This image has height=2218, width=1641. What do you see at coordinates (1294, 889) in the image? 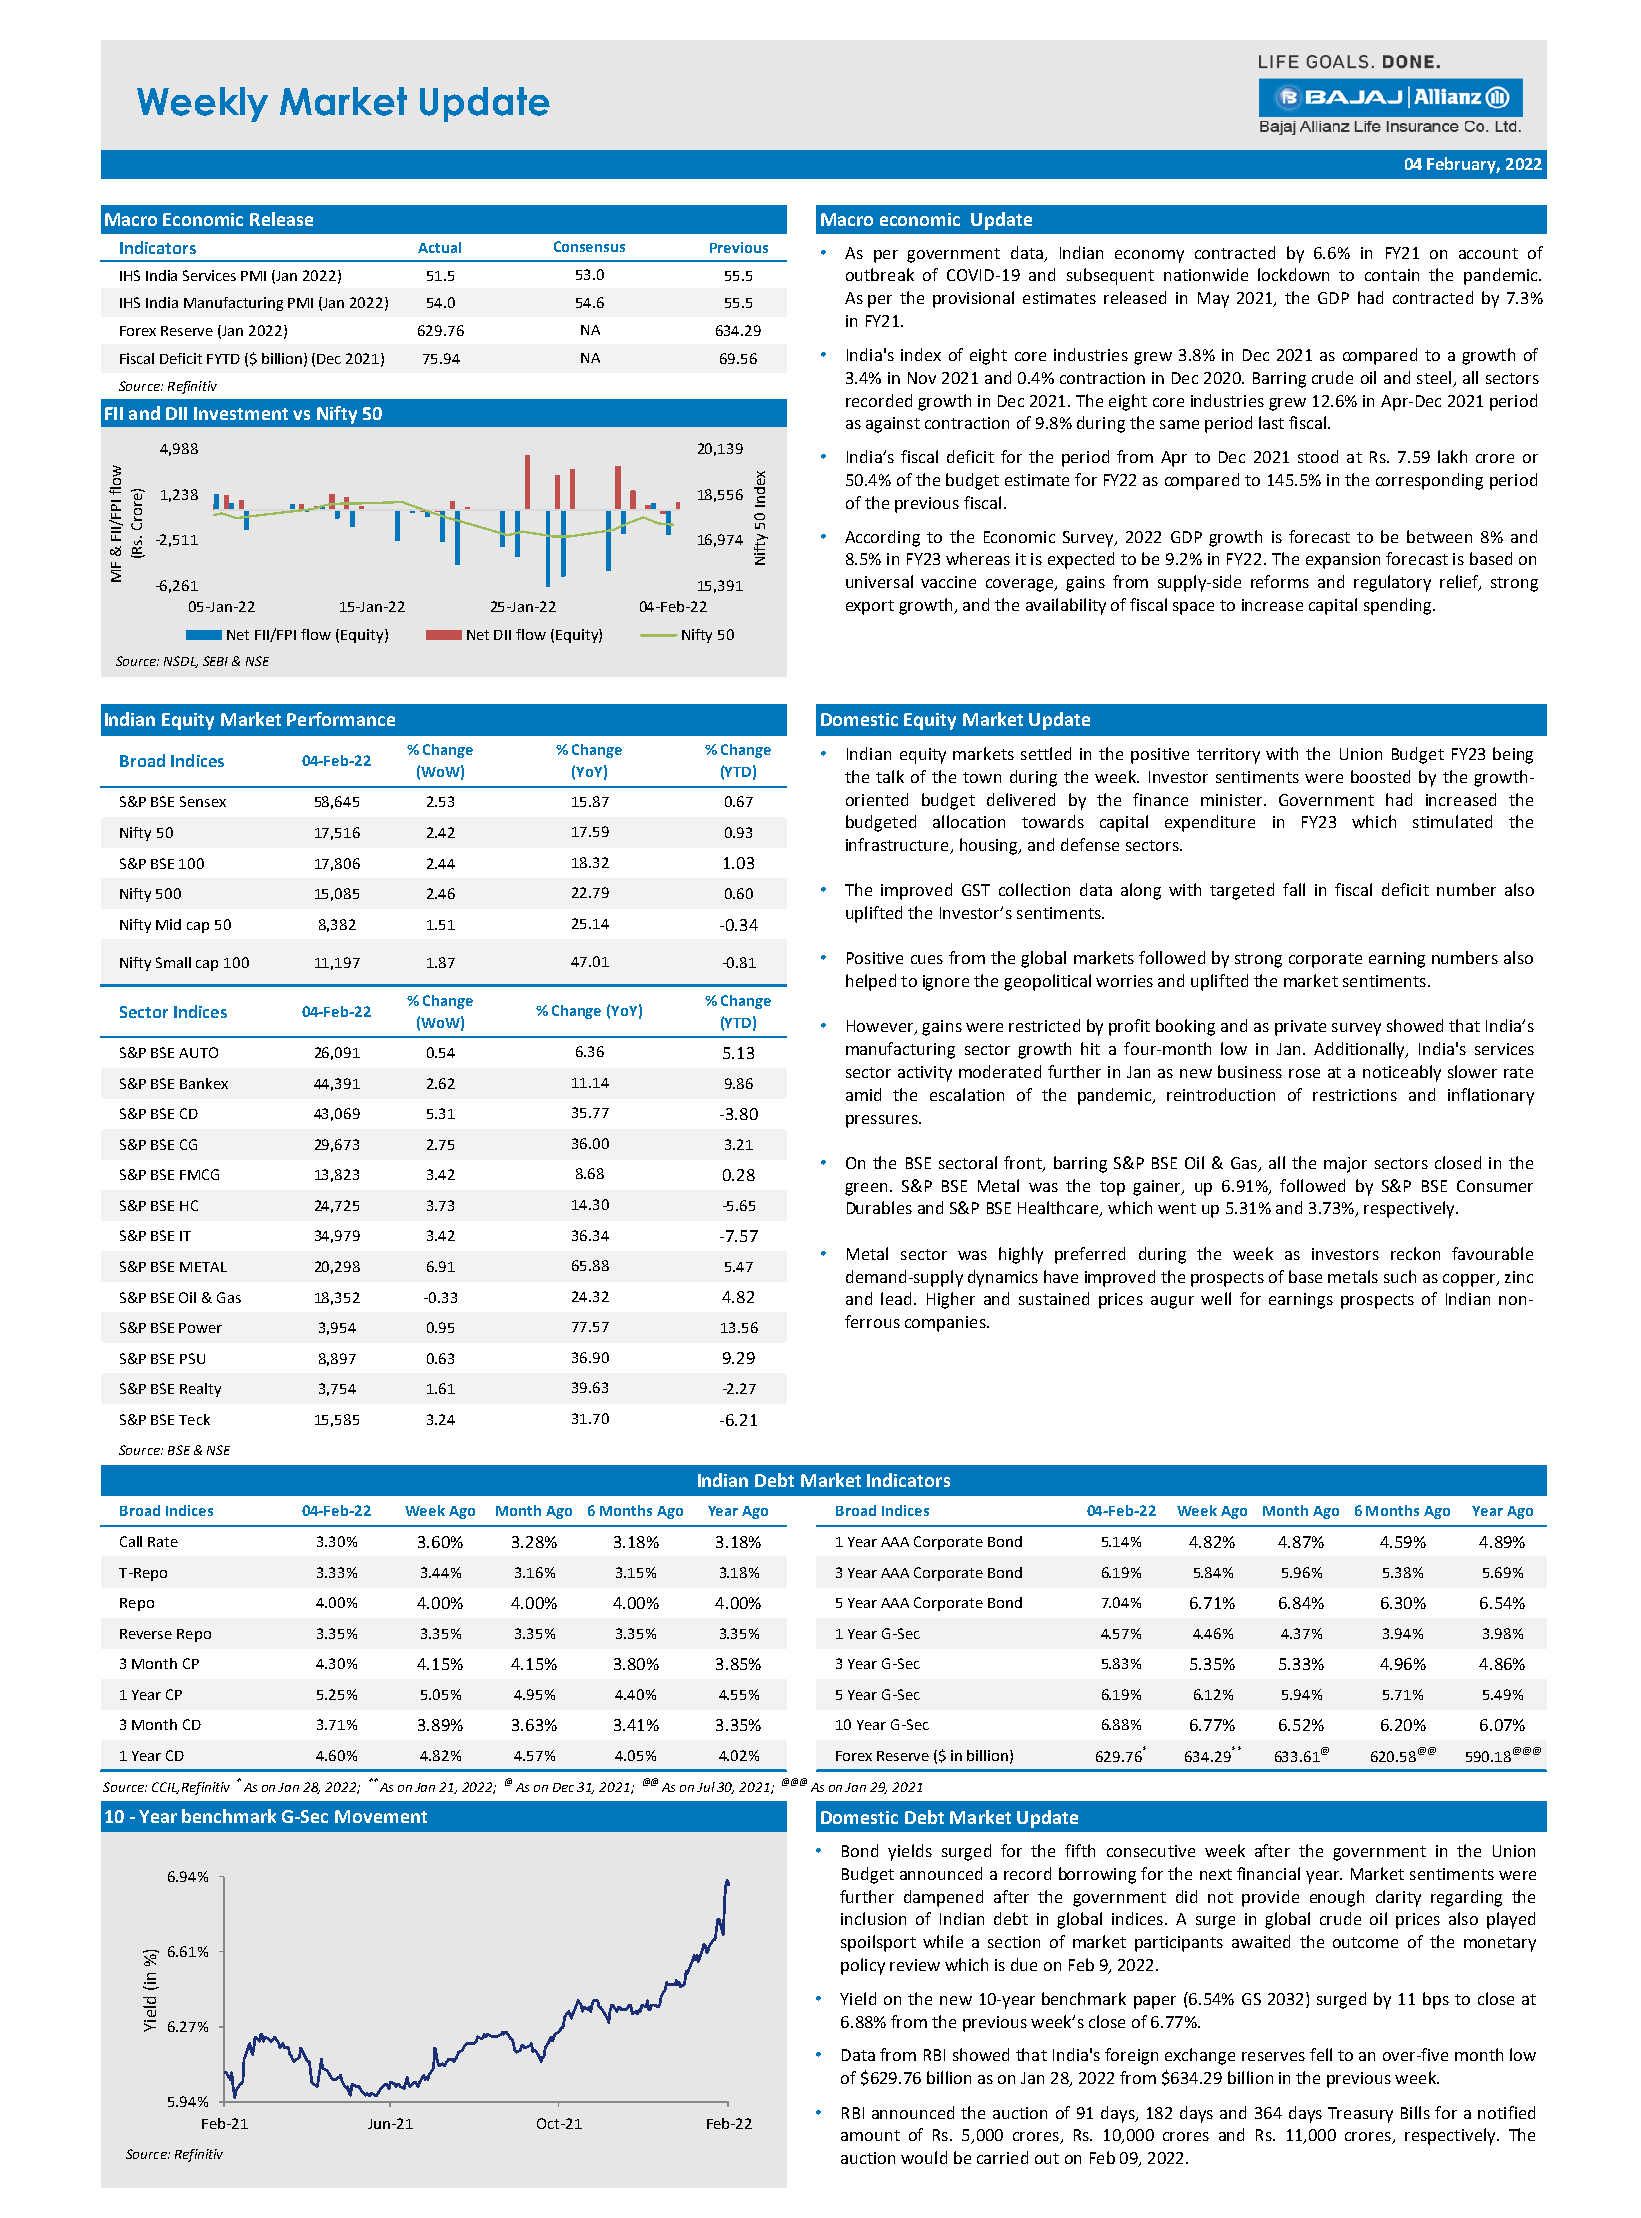
I see `fall` at bounding box center [1294, 889].
